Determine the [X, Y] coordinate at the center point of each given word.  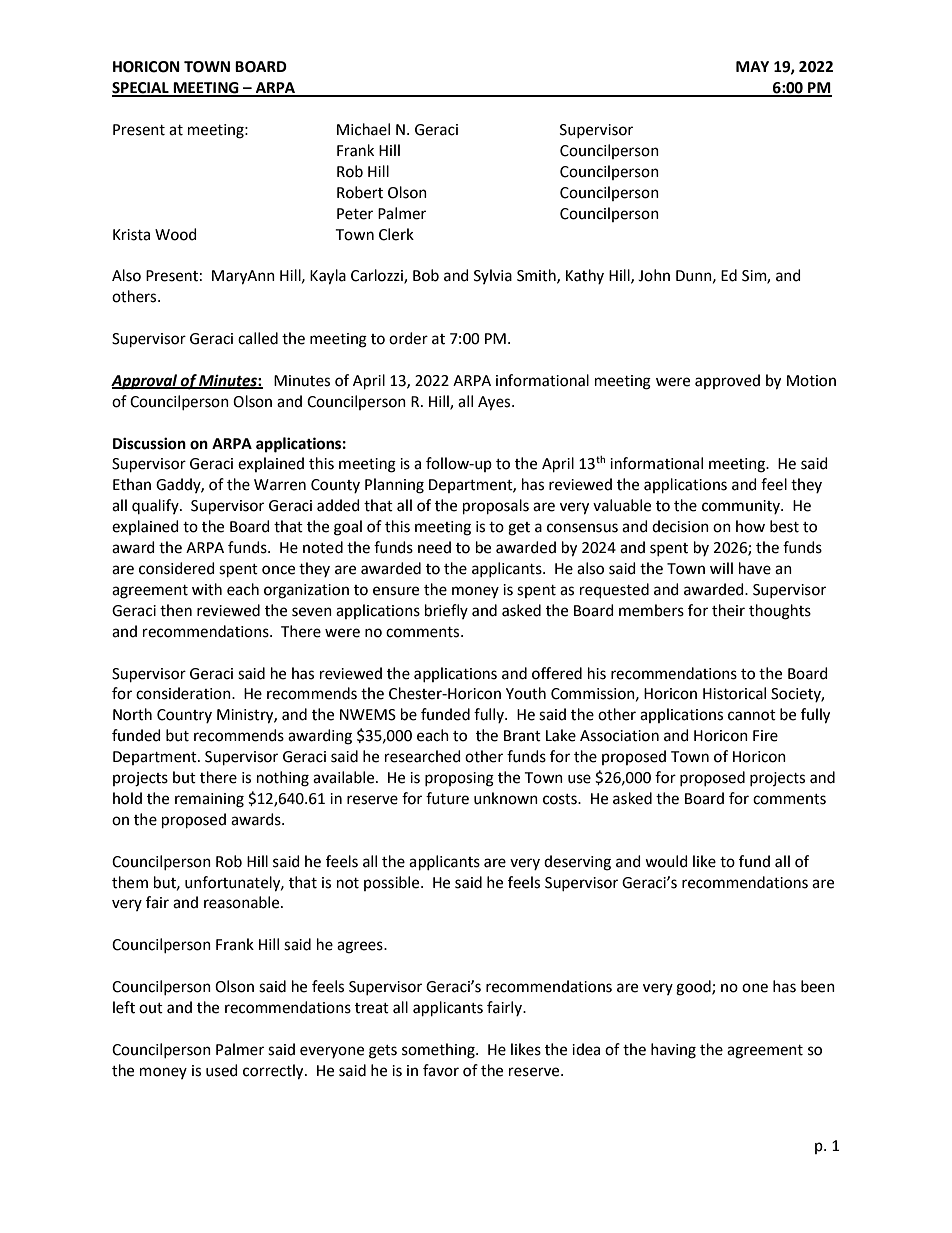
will [721, 568]
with [207, 589]
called [258, 338]
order [408, 338]
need [434, 547]
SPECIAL [141, 89]
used [222, 1070]
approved [727, 381]
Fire [765, 736]
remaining [209, 800]
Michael [363, 129]
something [439, 1051]
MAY [752, 66]
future [447, 798]
